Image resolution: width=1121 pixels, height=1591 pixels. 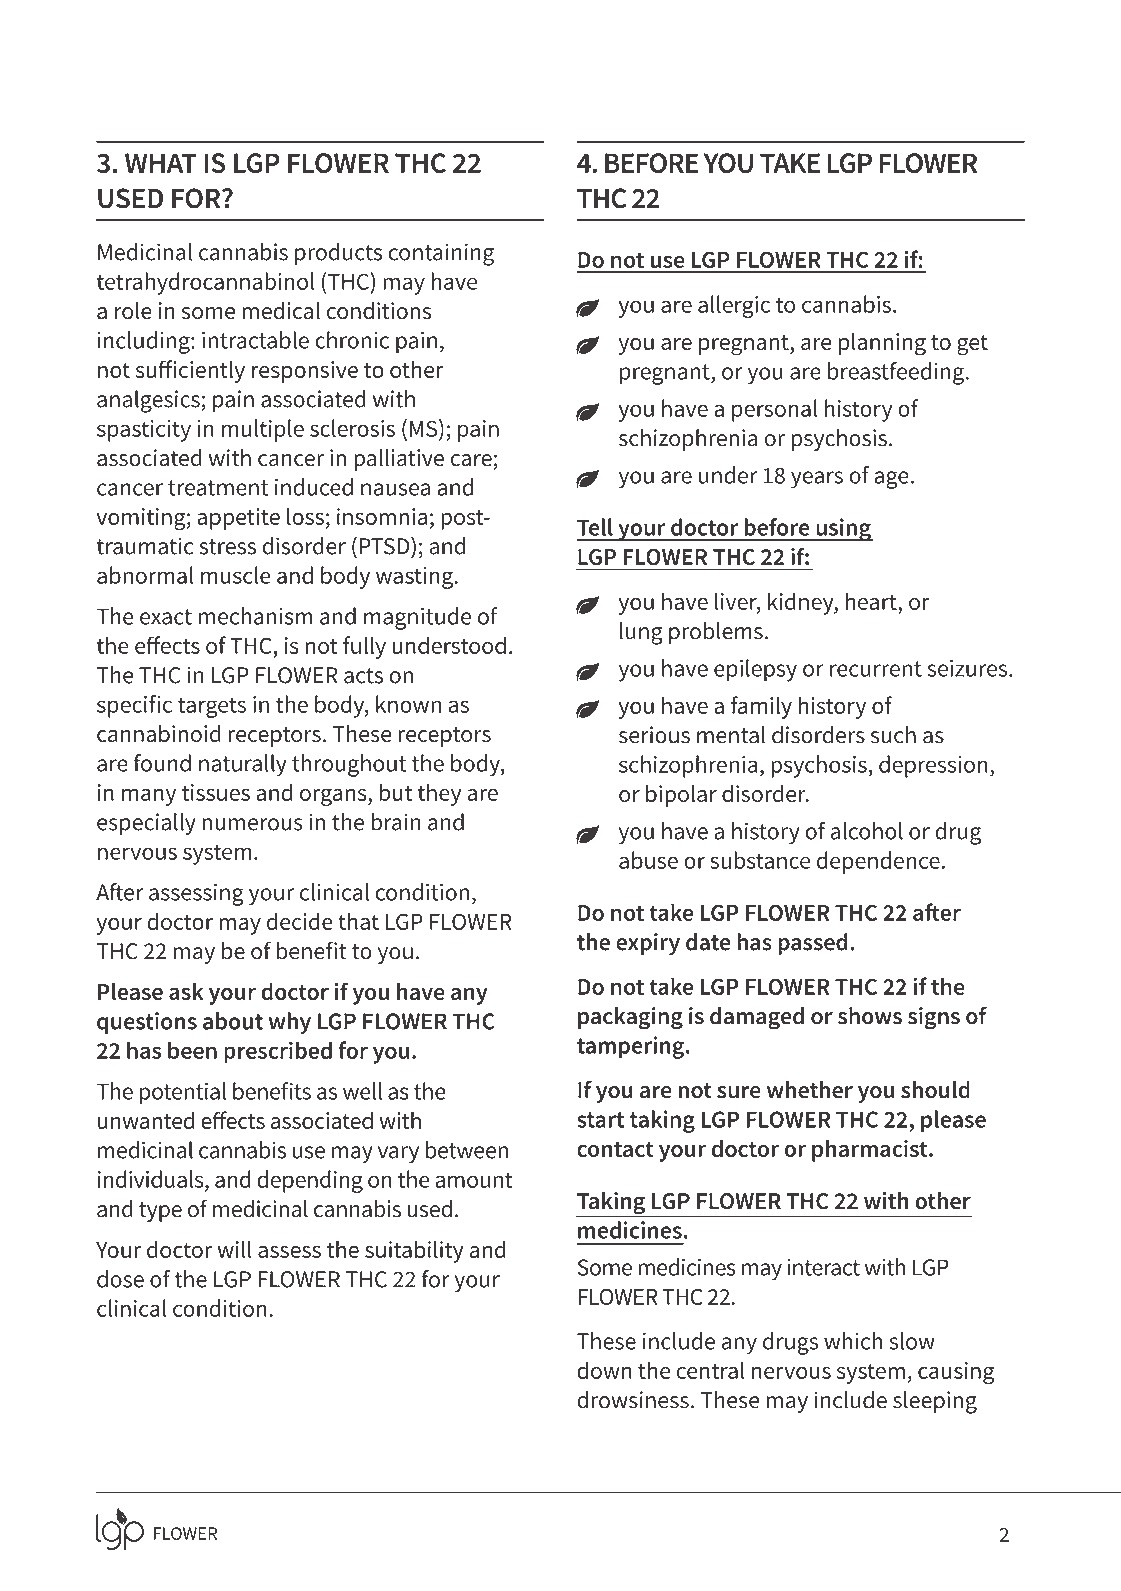 What do you see at coordinates (441, 254) in the document?
I see `containing` at bounding box center [441, 254].
